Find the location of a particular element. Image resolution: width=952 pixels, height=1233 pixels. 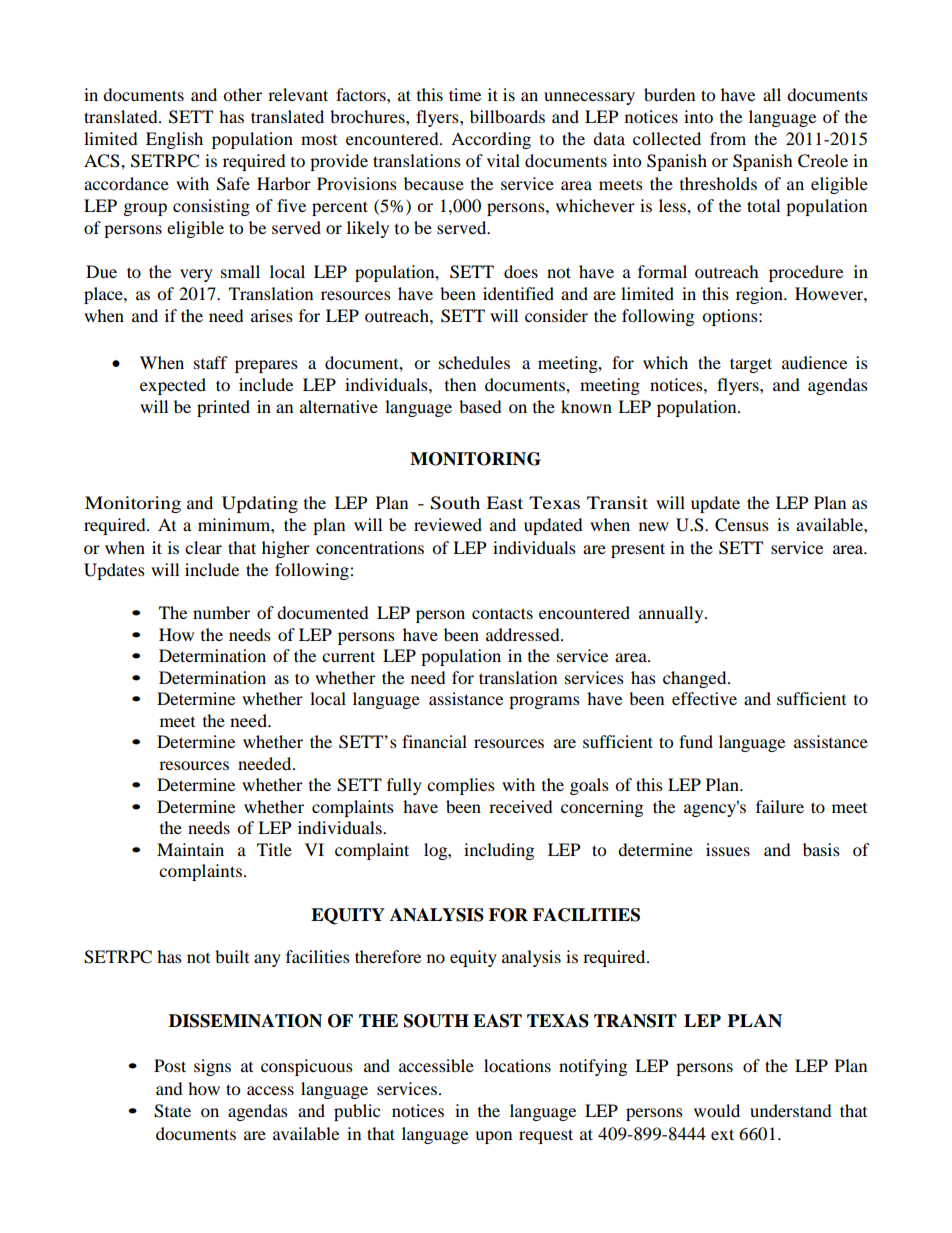

schedules is located at coordinates (474, 362).
